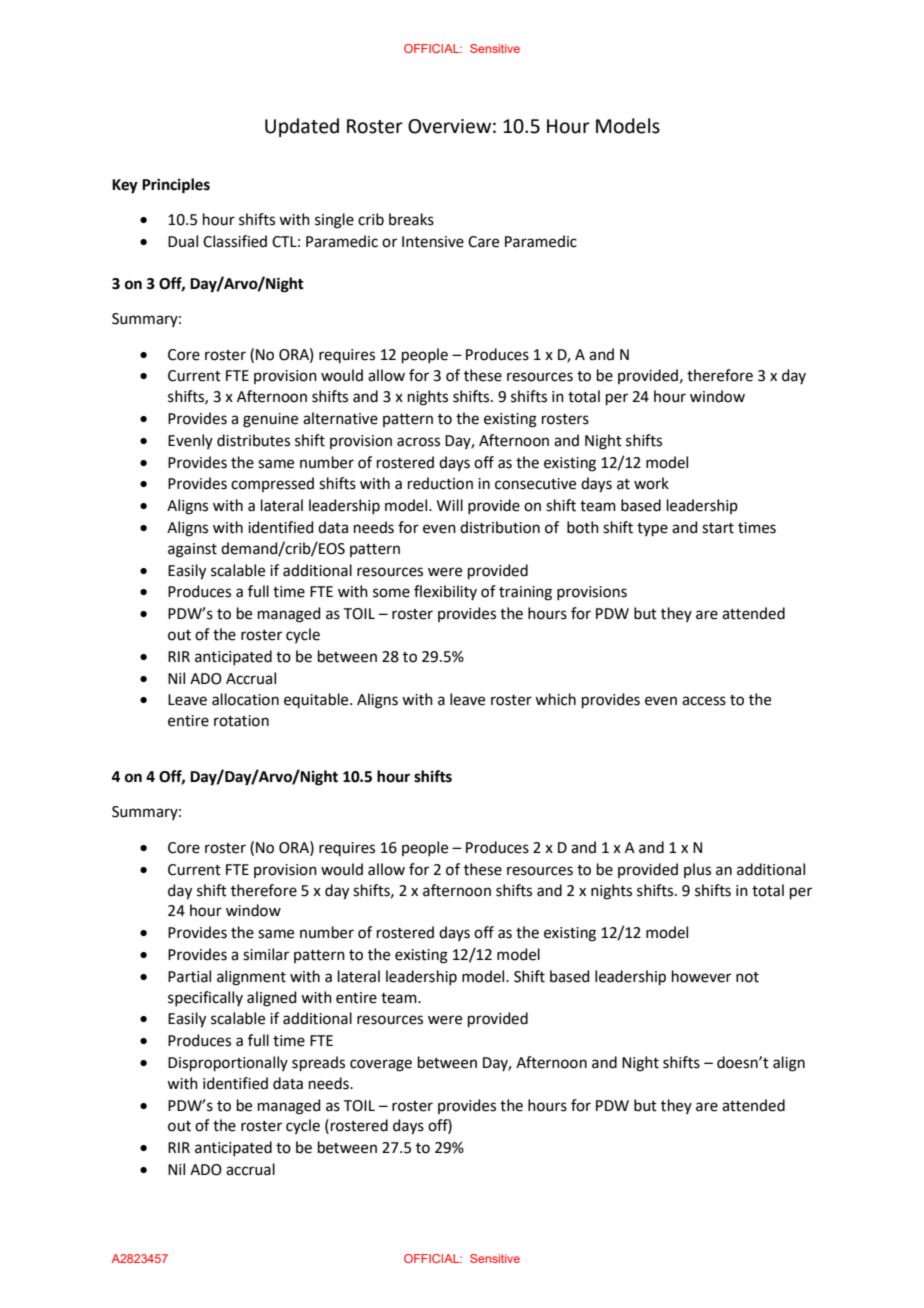  What do you see at coordinates (192, 550) in the page?
I see `against` at bounding box center [192, 550].
